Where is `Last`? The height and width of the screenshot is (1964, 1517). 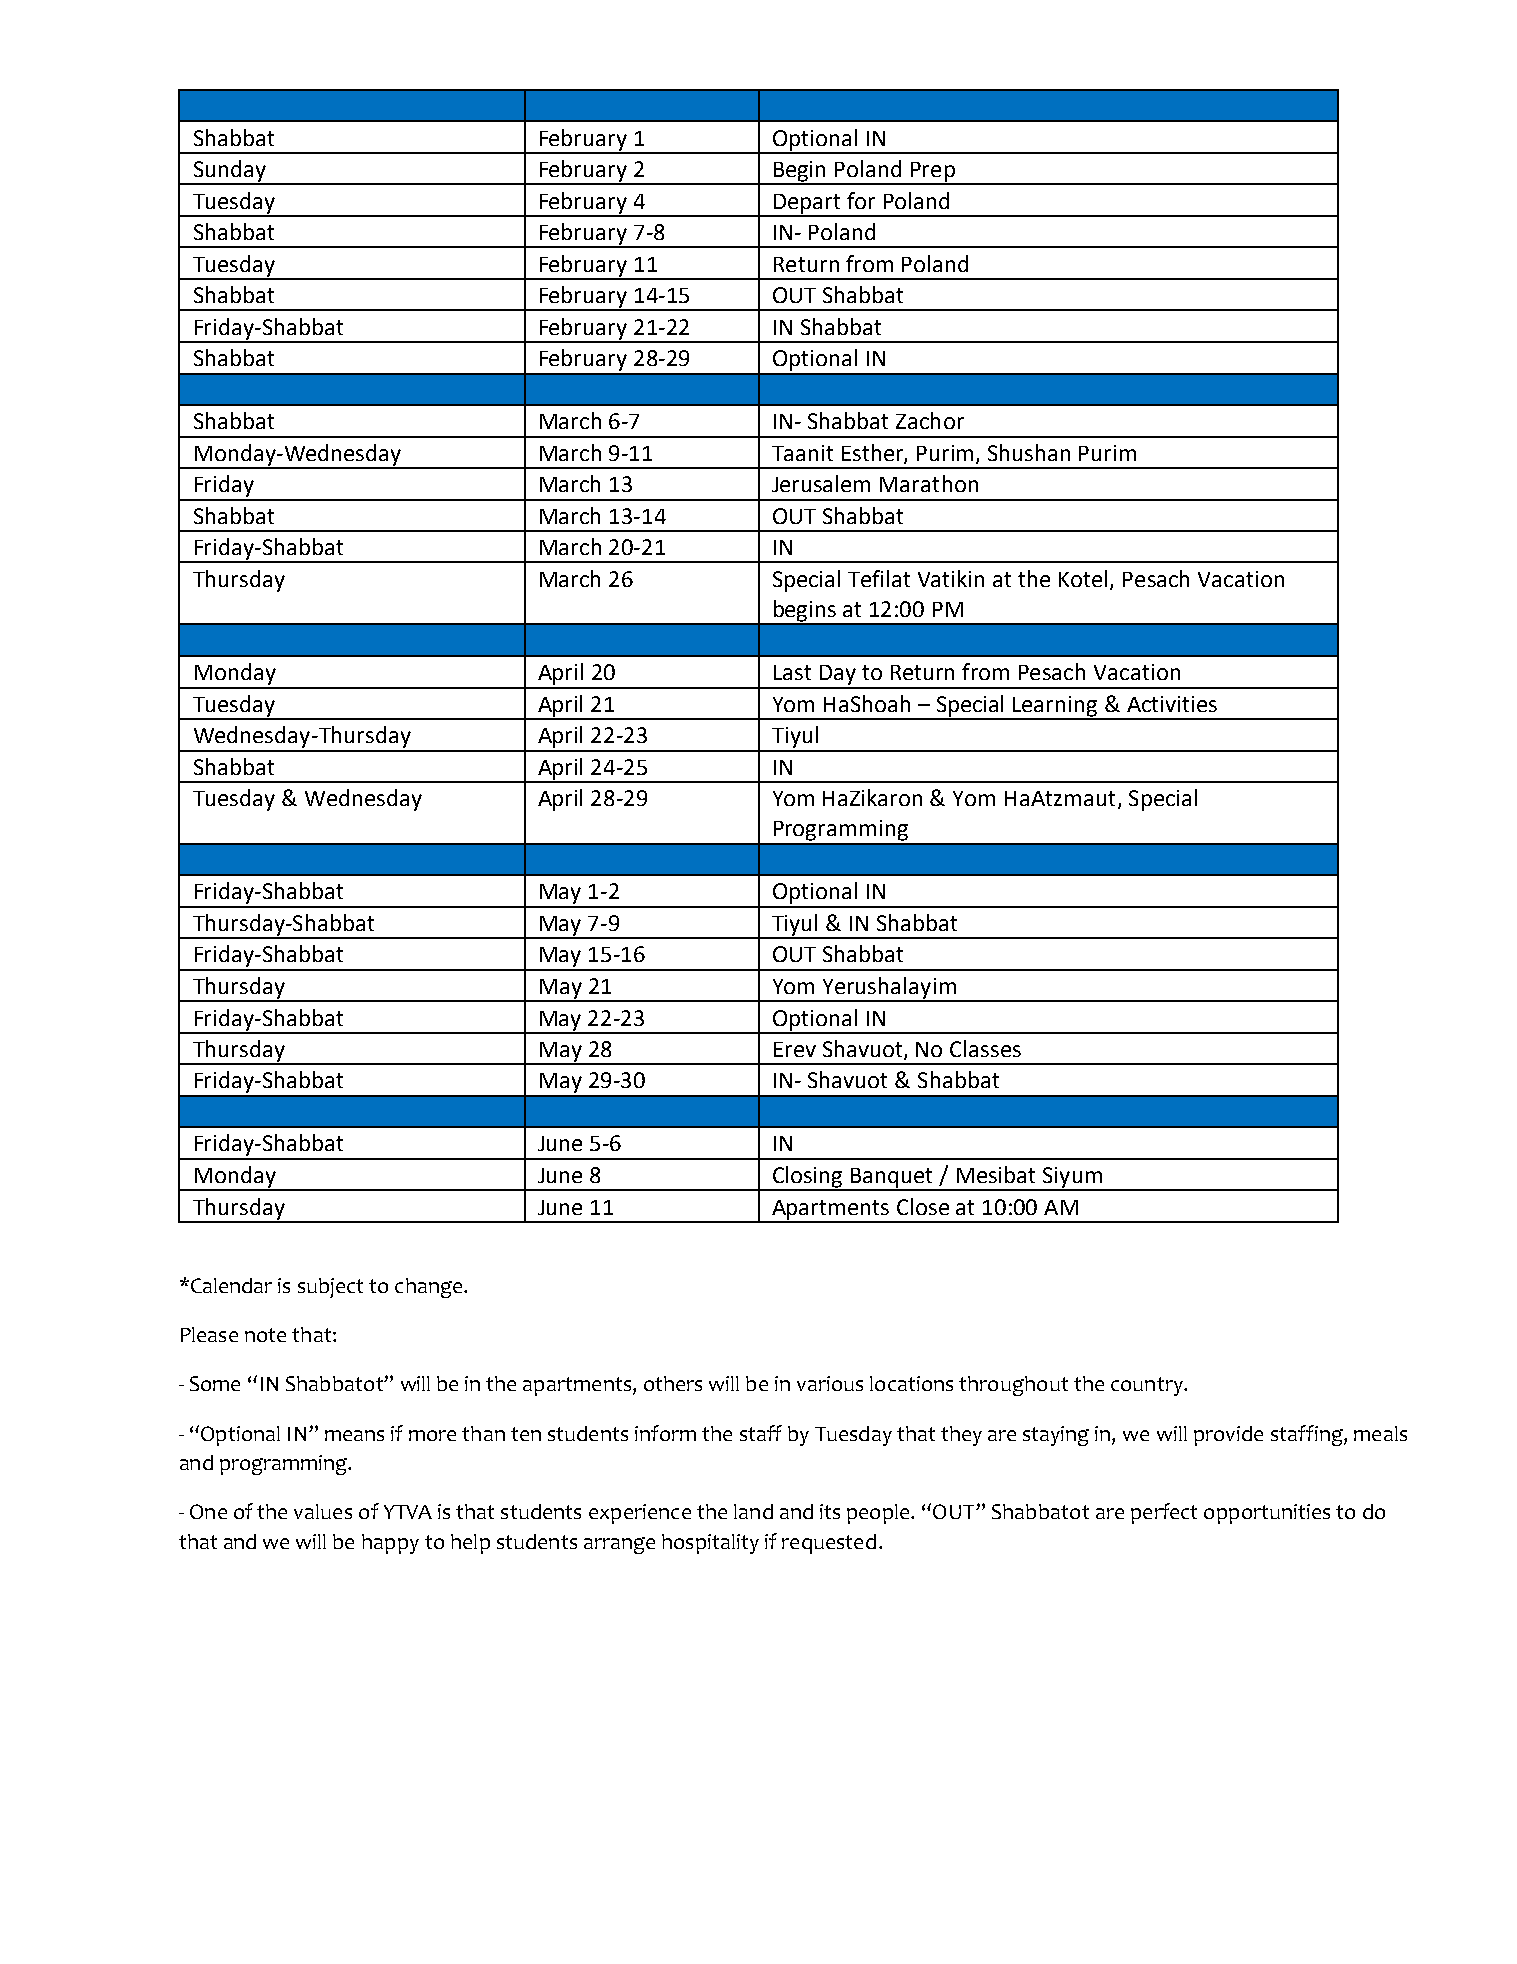
Last is located at coordinates (792, 672).
